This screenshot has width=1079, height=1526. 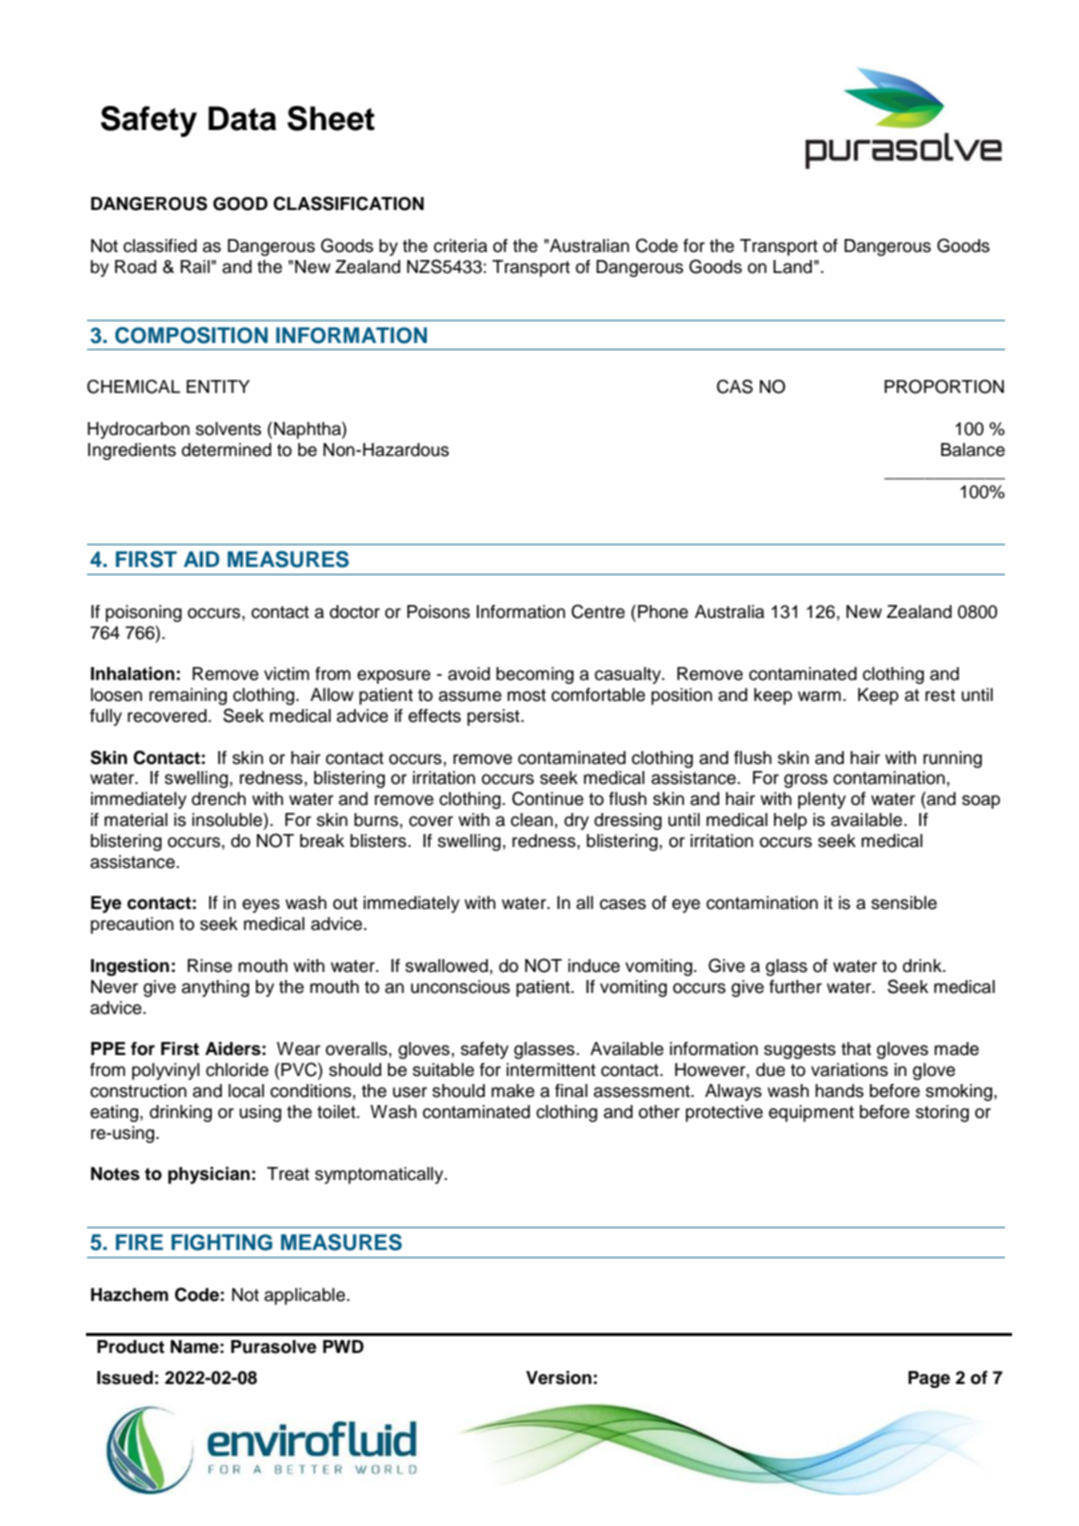 I want to click on sensible, so click(x=904, y=903).
